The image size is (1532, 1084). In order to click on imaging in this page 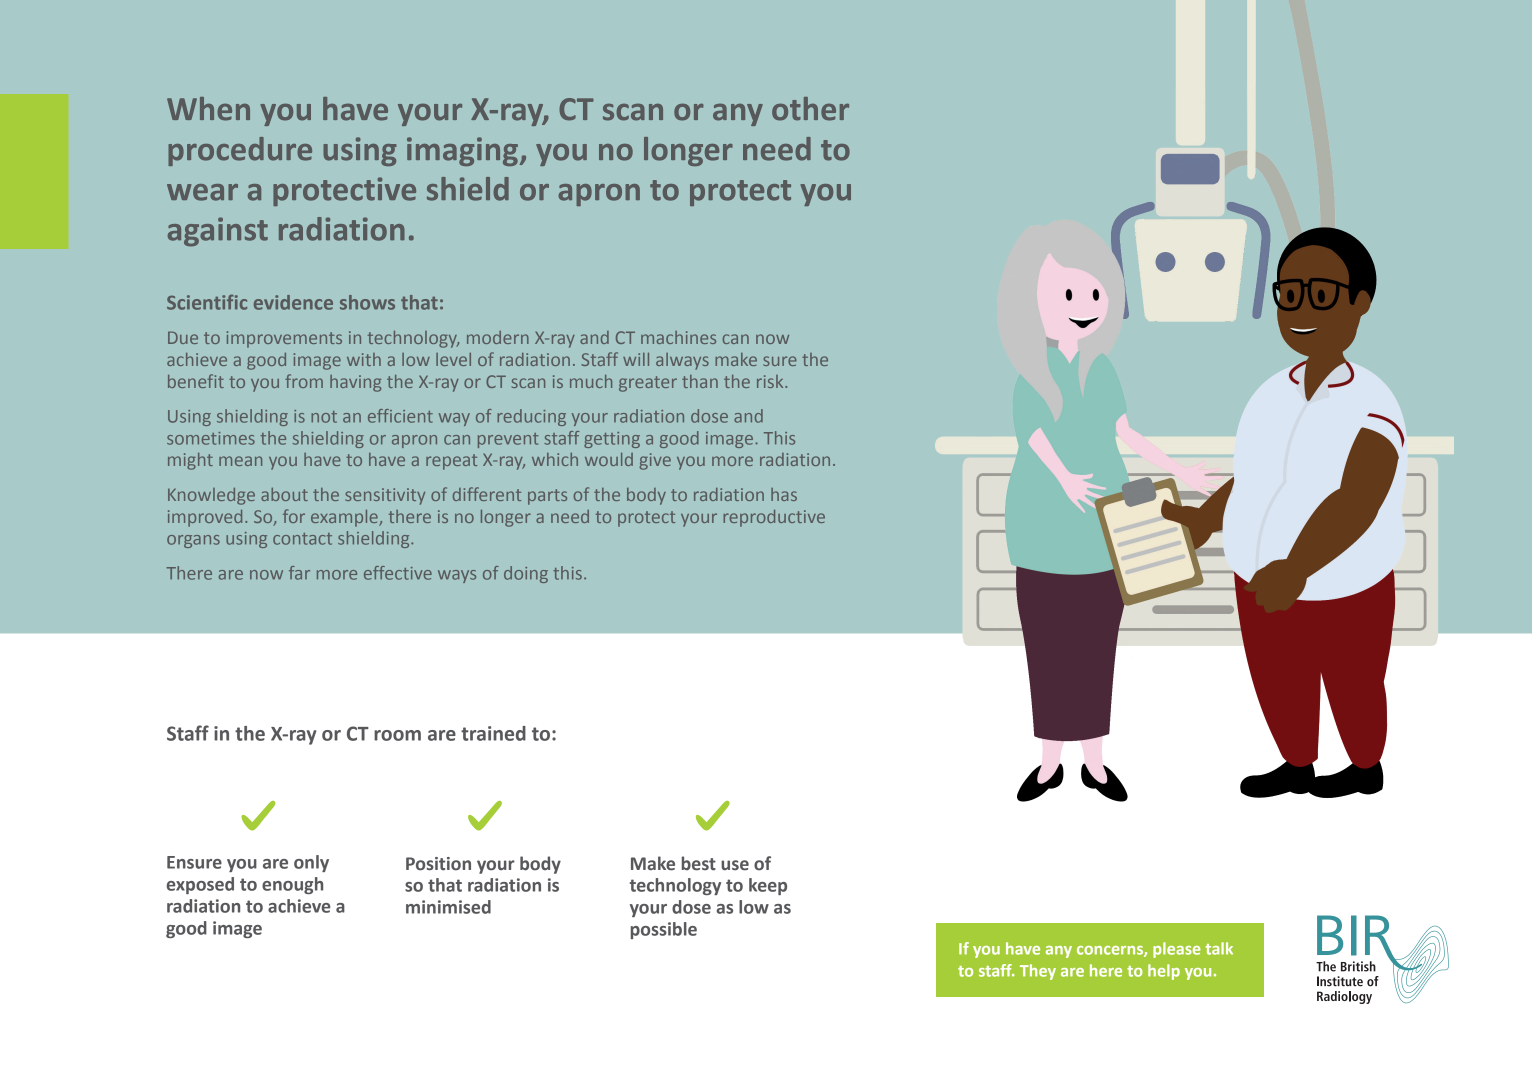, I will do `click(462, 151)`.
